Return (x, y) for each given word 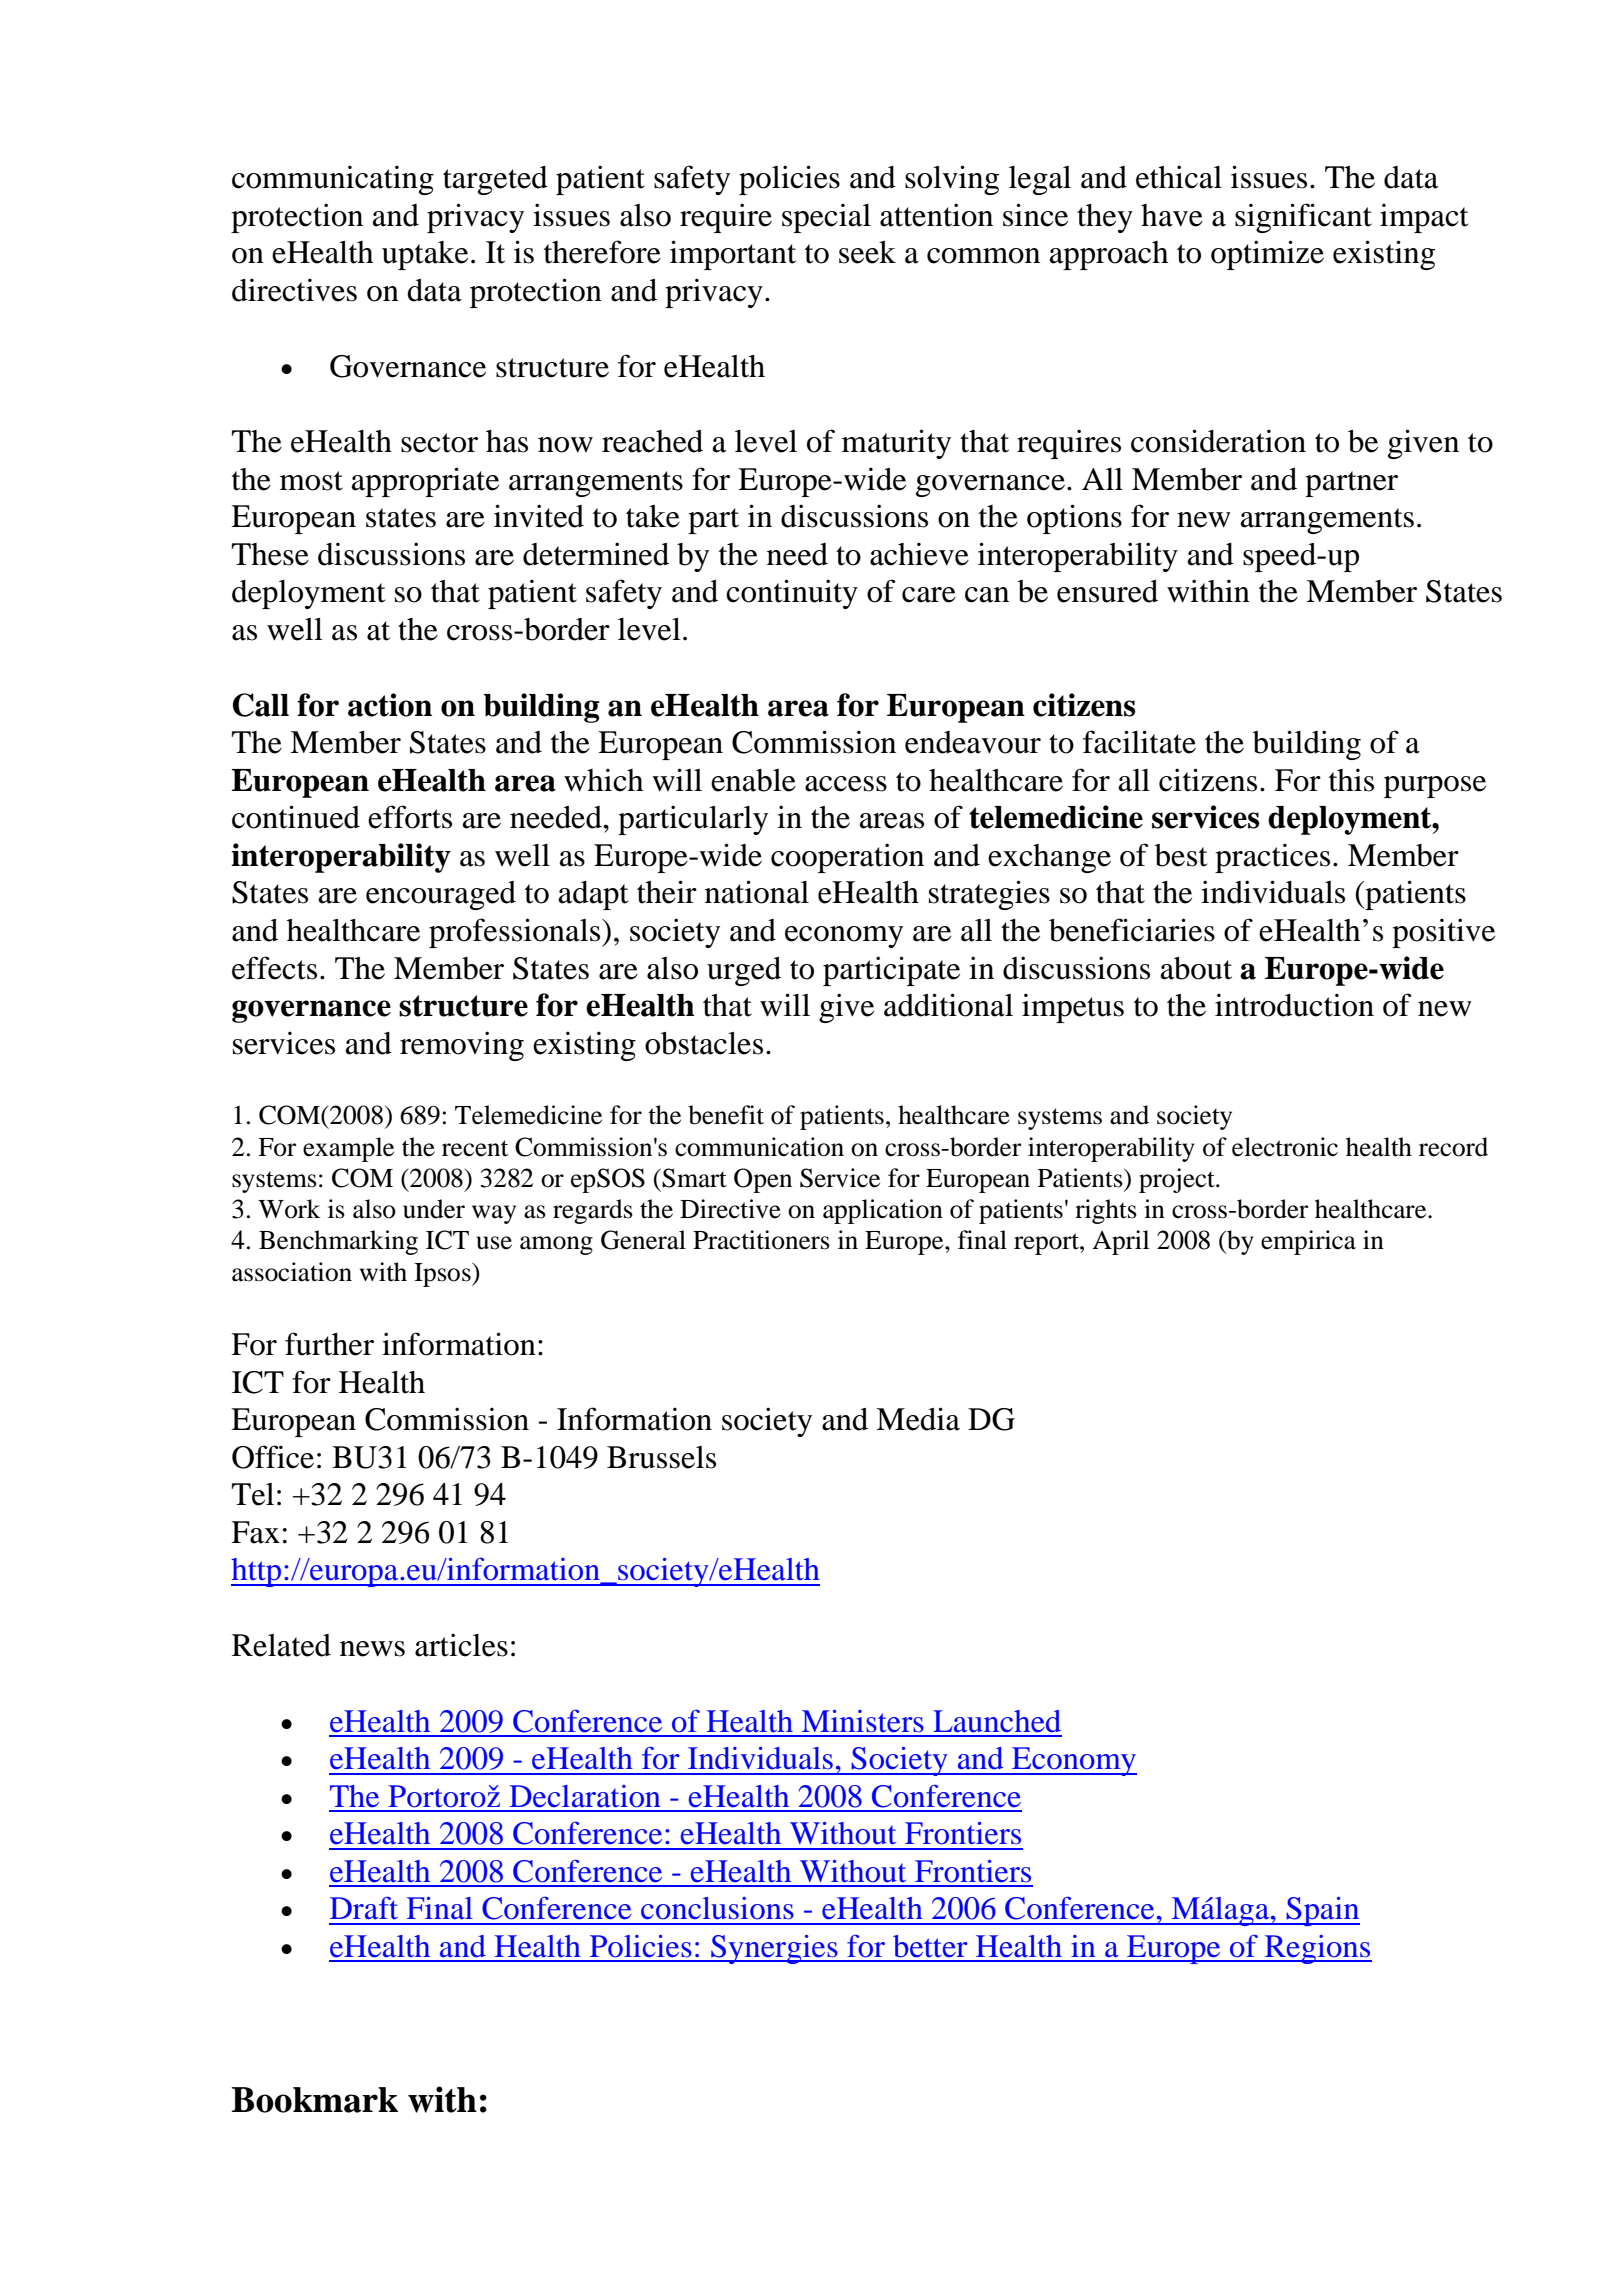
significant (1303, 218)
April (1120, 1242)
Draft (364, 1908)
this (1351, 780)
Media (918, 1419)
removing (462, 1046)
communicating (333, 180)
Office (273, 1457)
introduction (1294, 1005)
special (826, 218)
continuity (792, 594)
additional (948, 1005)
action (390, 705)
